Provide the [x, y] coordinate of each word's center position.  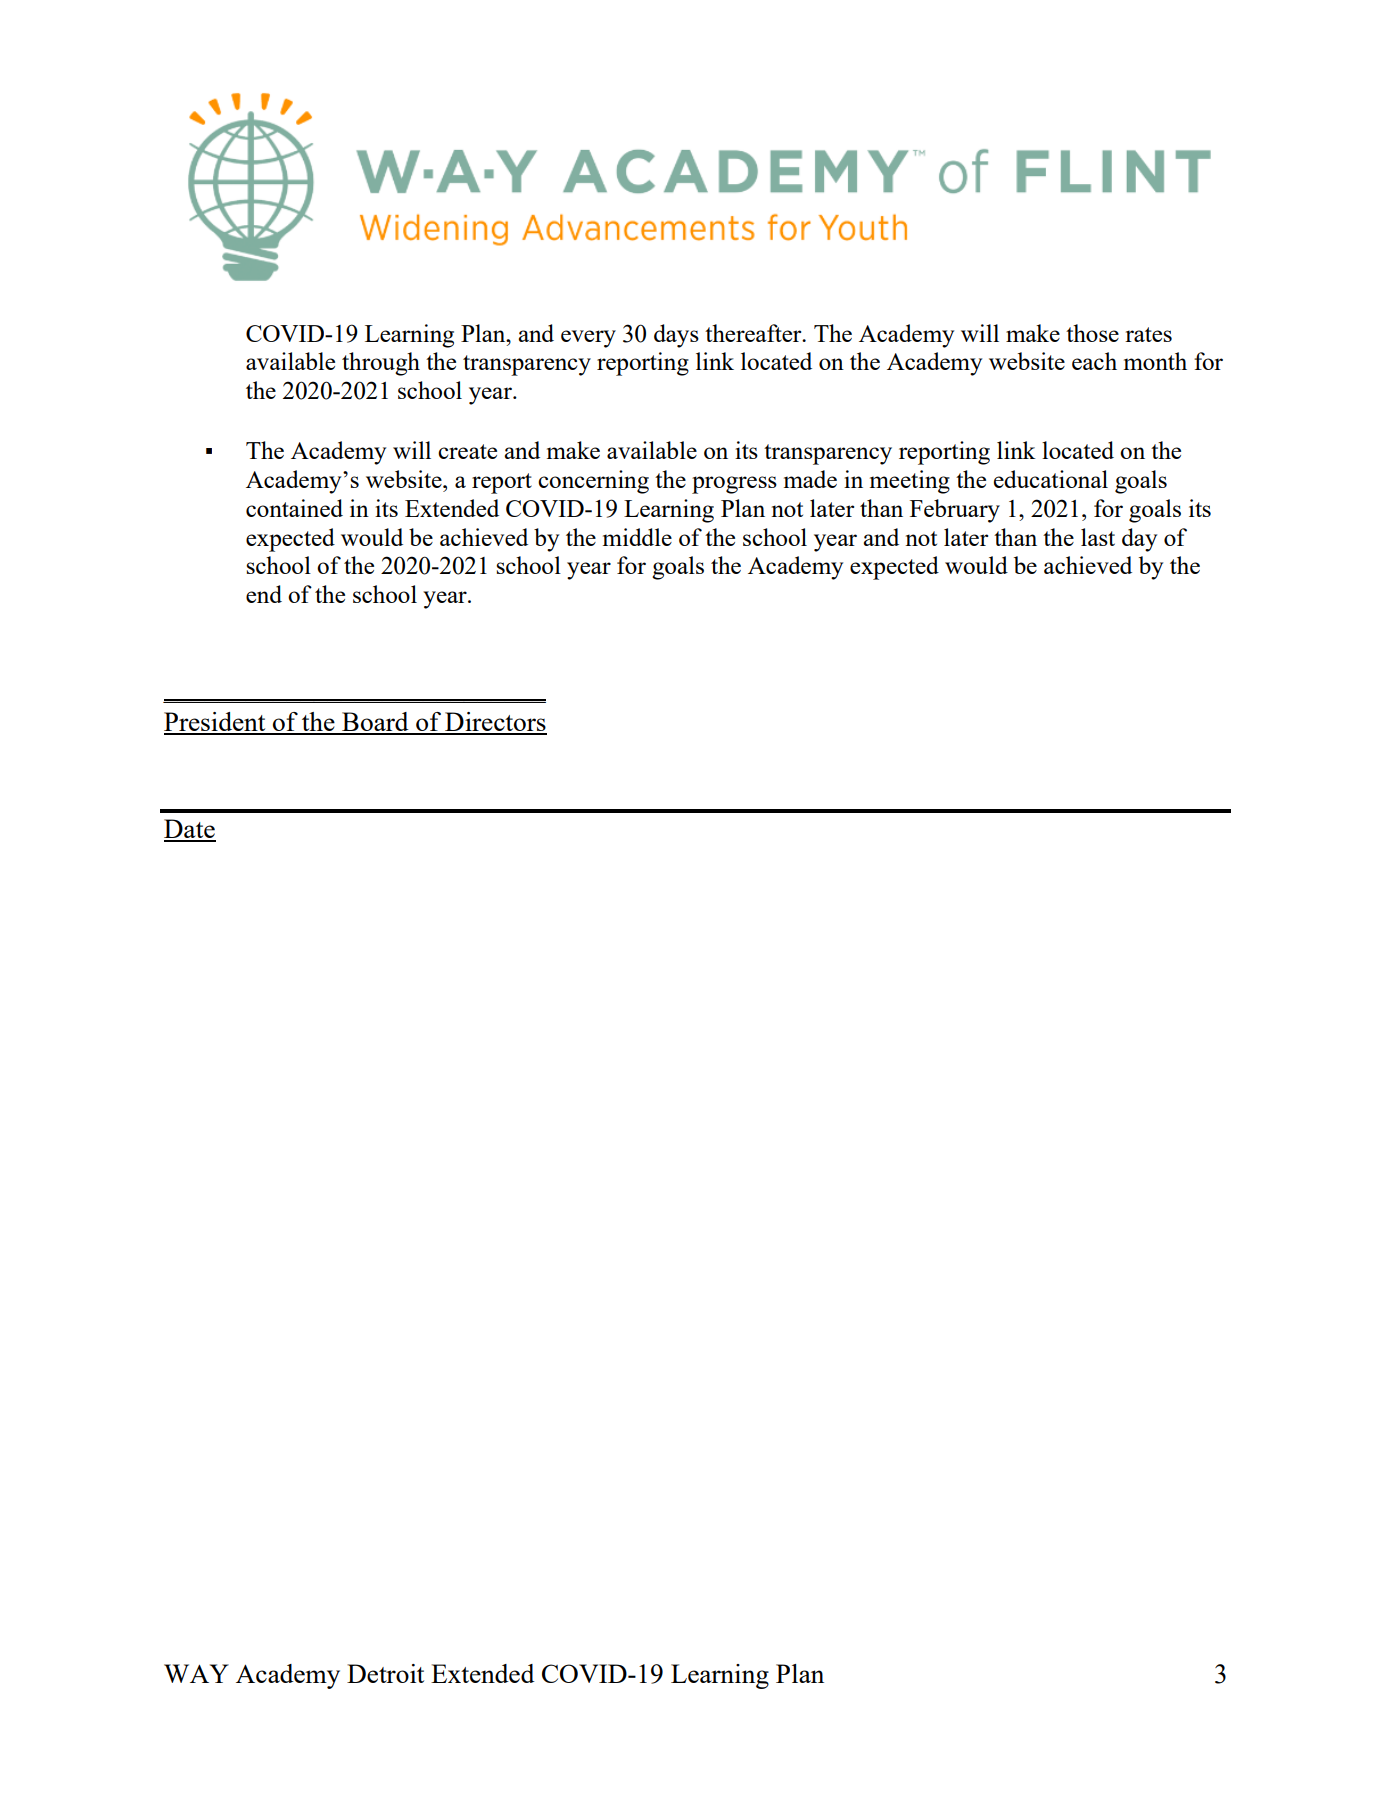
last [1098, 537]
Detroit [385, 1673]
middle [637, 537]
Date [190, 830]
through [381, 364]
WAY [196, 1673]
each [1094, 361]
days [676, 336]
